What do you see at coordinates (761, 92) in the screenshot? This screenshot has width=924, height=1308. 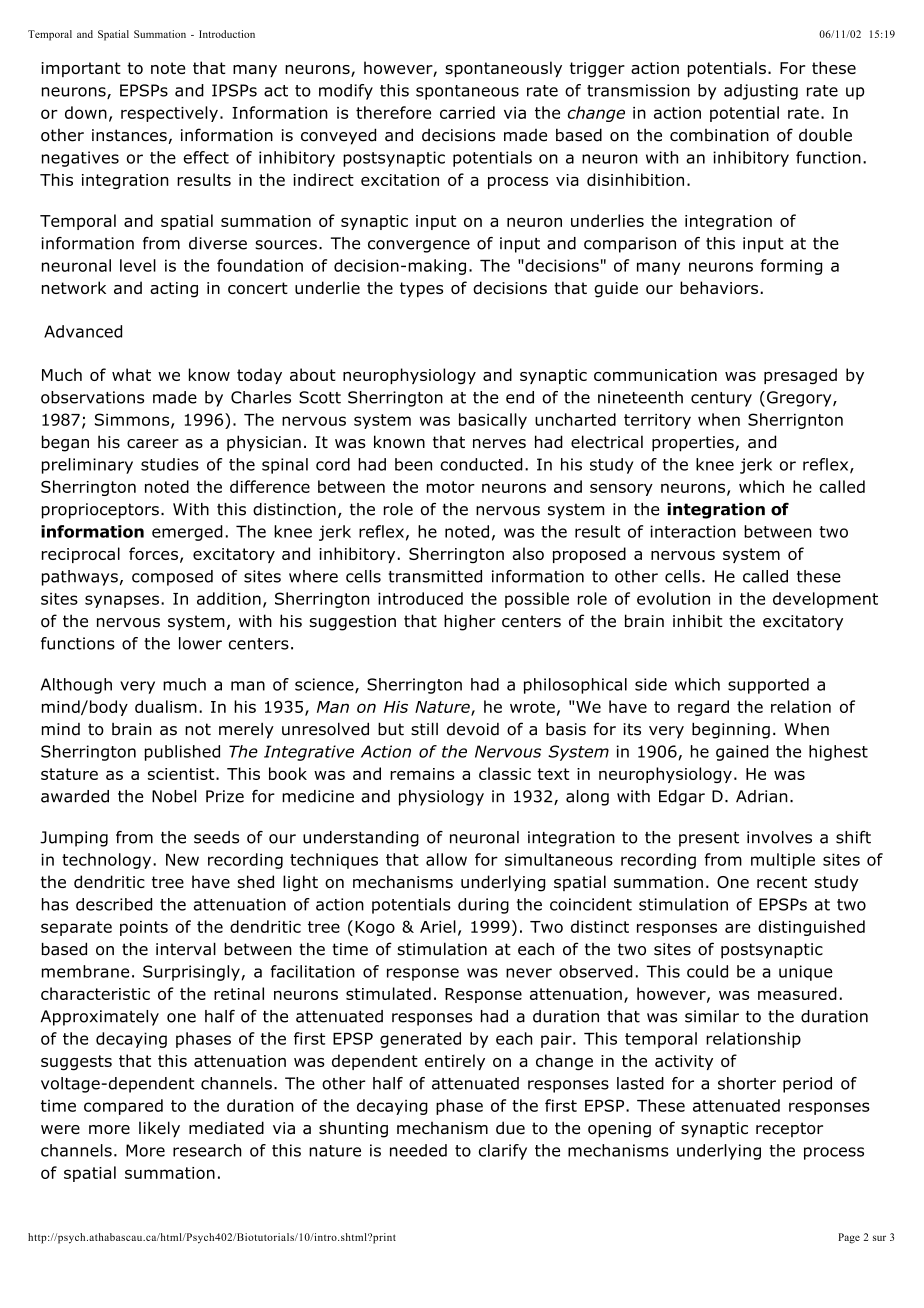 I see `adjusting` at bounding box center [761, 92].
